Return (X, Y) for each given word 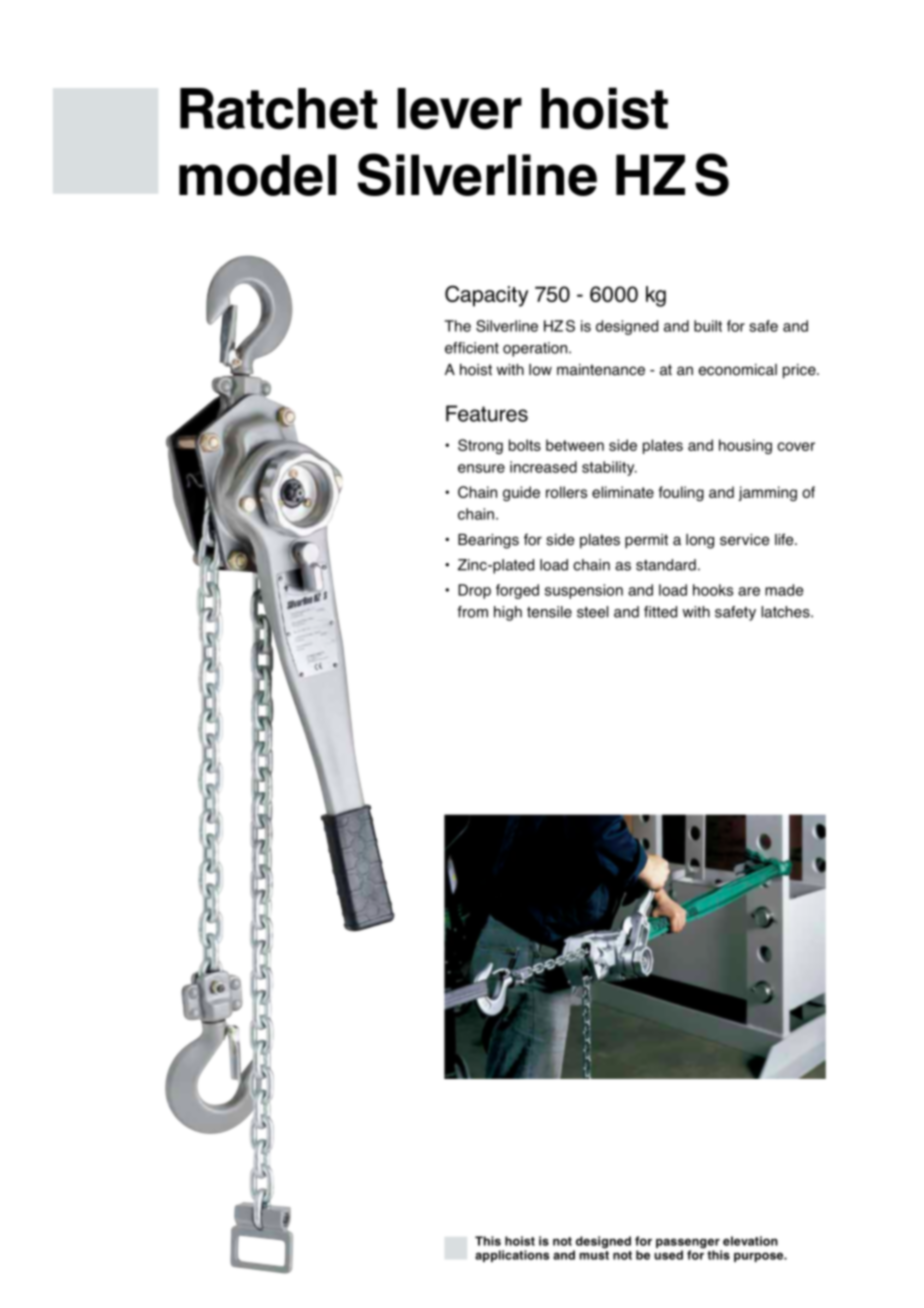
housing (745, 446)
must (594, 1255)
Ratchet (278, 109)
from (472, 612)
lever (459, 109)
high (508, 613)
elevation (750, 1241)
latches (786, 612)
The (458, 326)
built (708, 326)
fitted (660, 612)
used (668, 1255)
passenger (689, 1244)
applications (512, 1256)
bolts (525, 445)
